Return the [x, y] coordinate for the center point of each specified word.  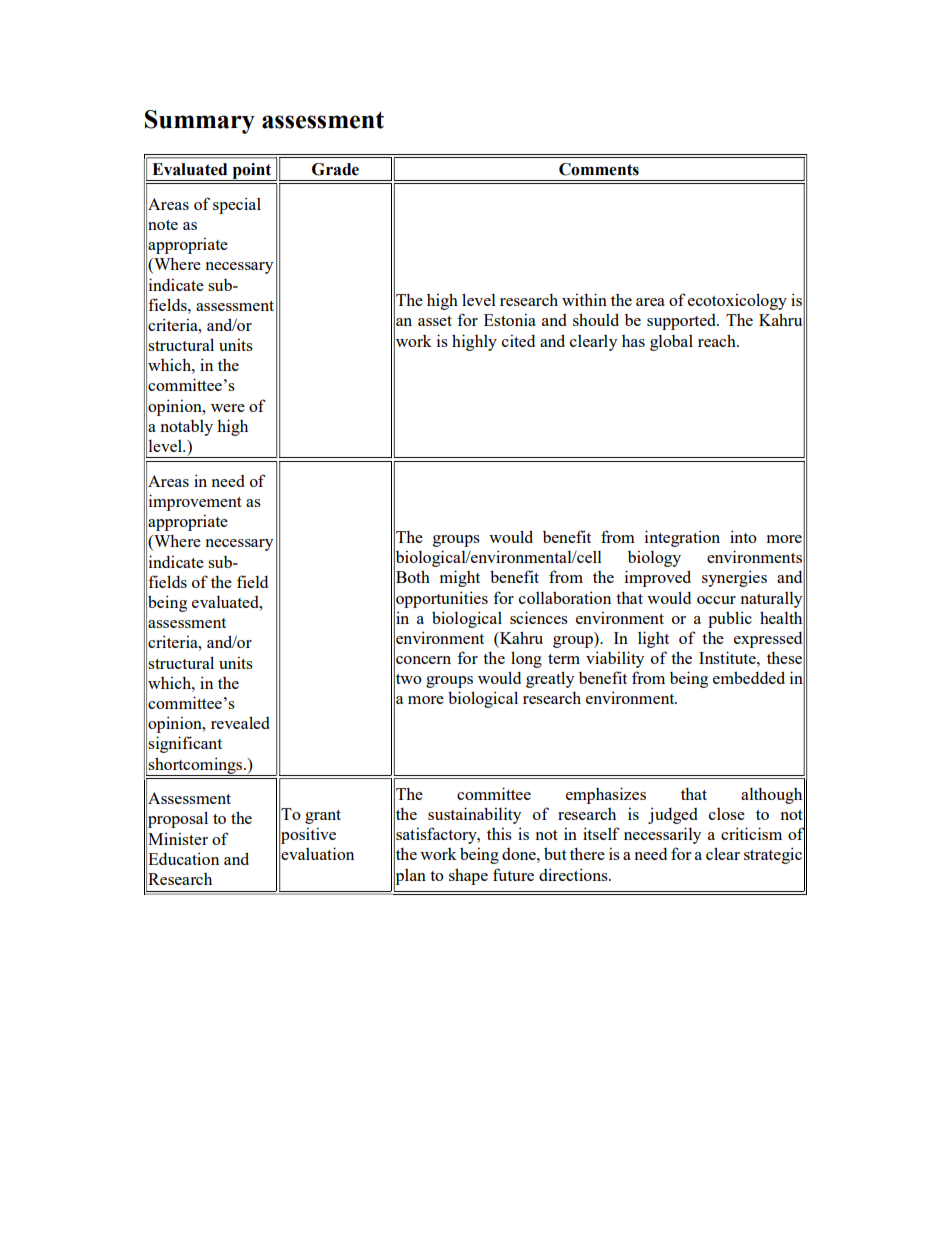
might [460, 578]
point [252, 172]
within [584, 299]
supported [683, 322]
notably [187, 428]
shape [468, 876]
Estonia [510, 319]
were [228, 408]
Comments [599, 169]
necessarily [662, 835]
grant [323, 817]
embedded [749, 677]
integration [682, 538]
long [526, 659]
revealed [240, 722]
